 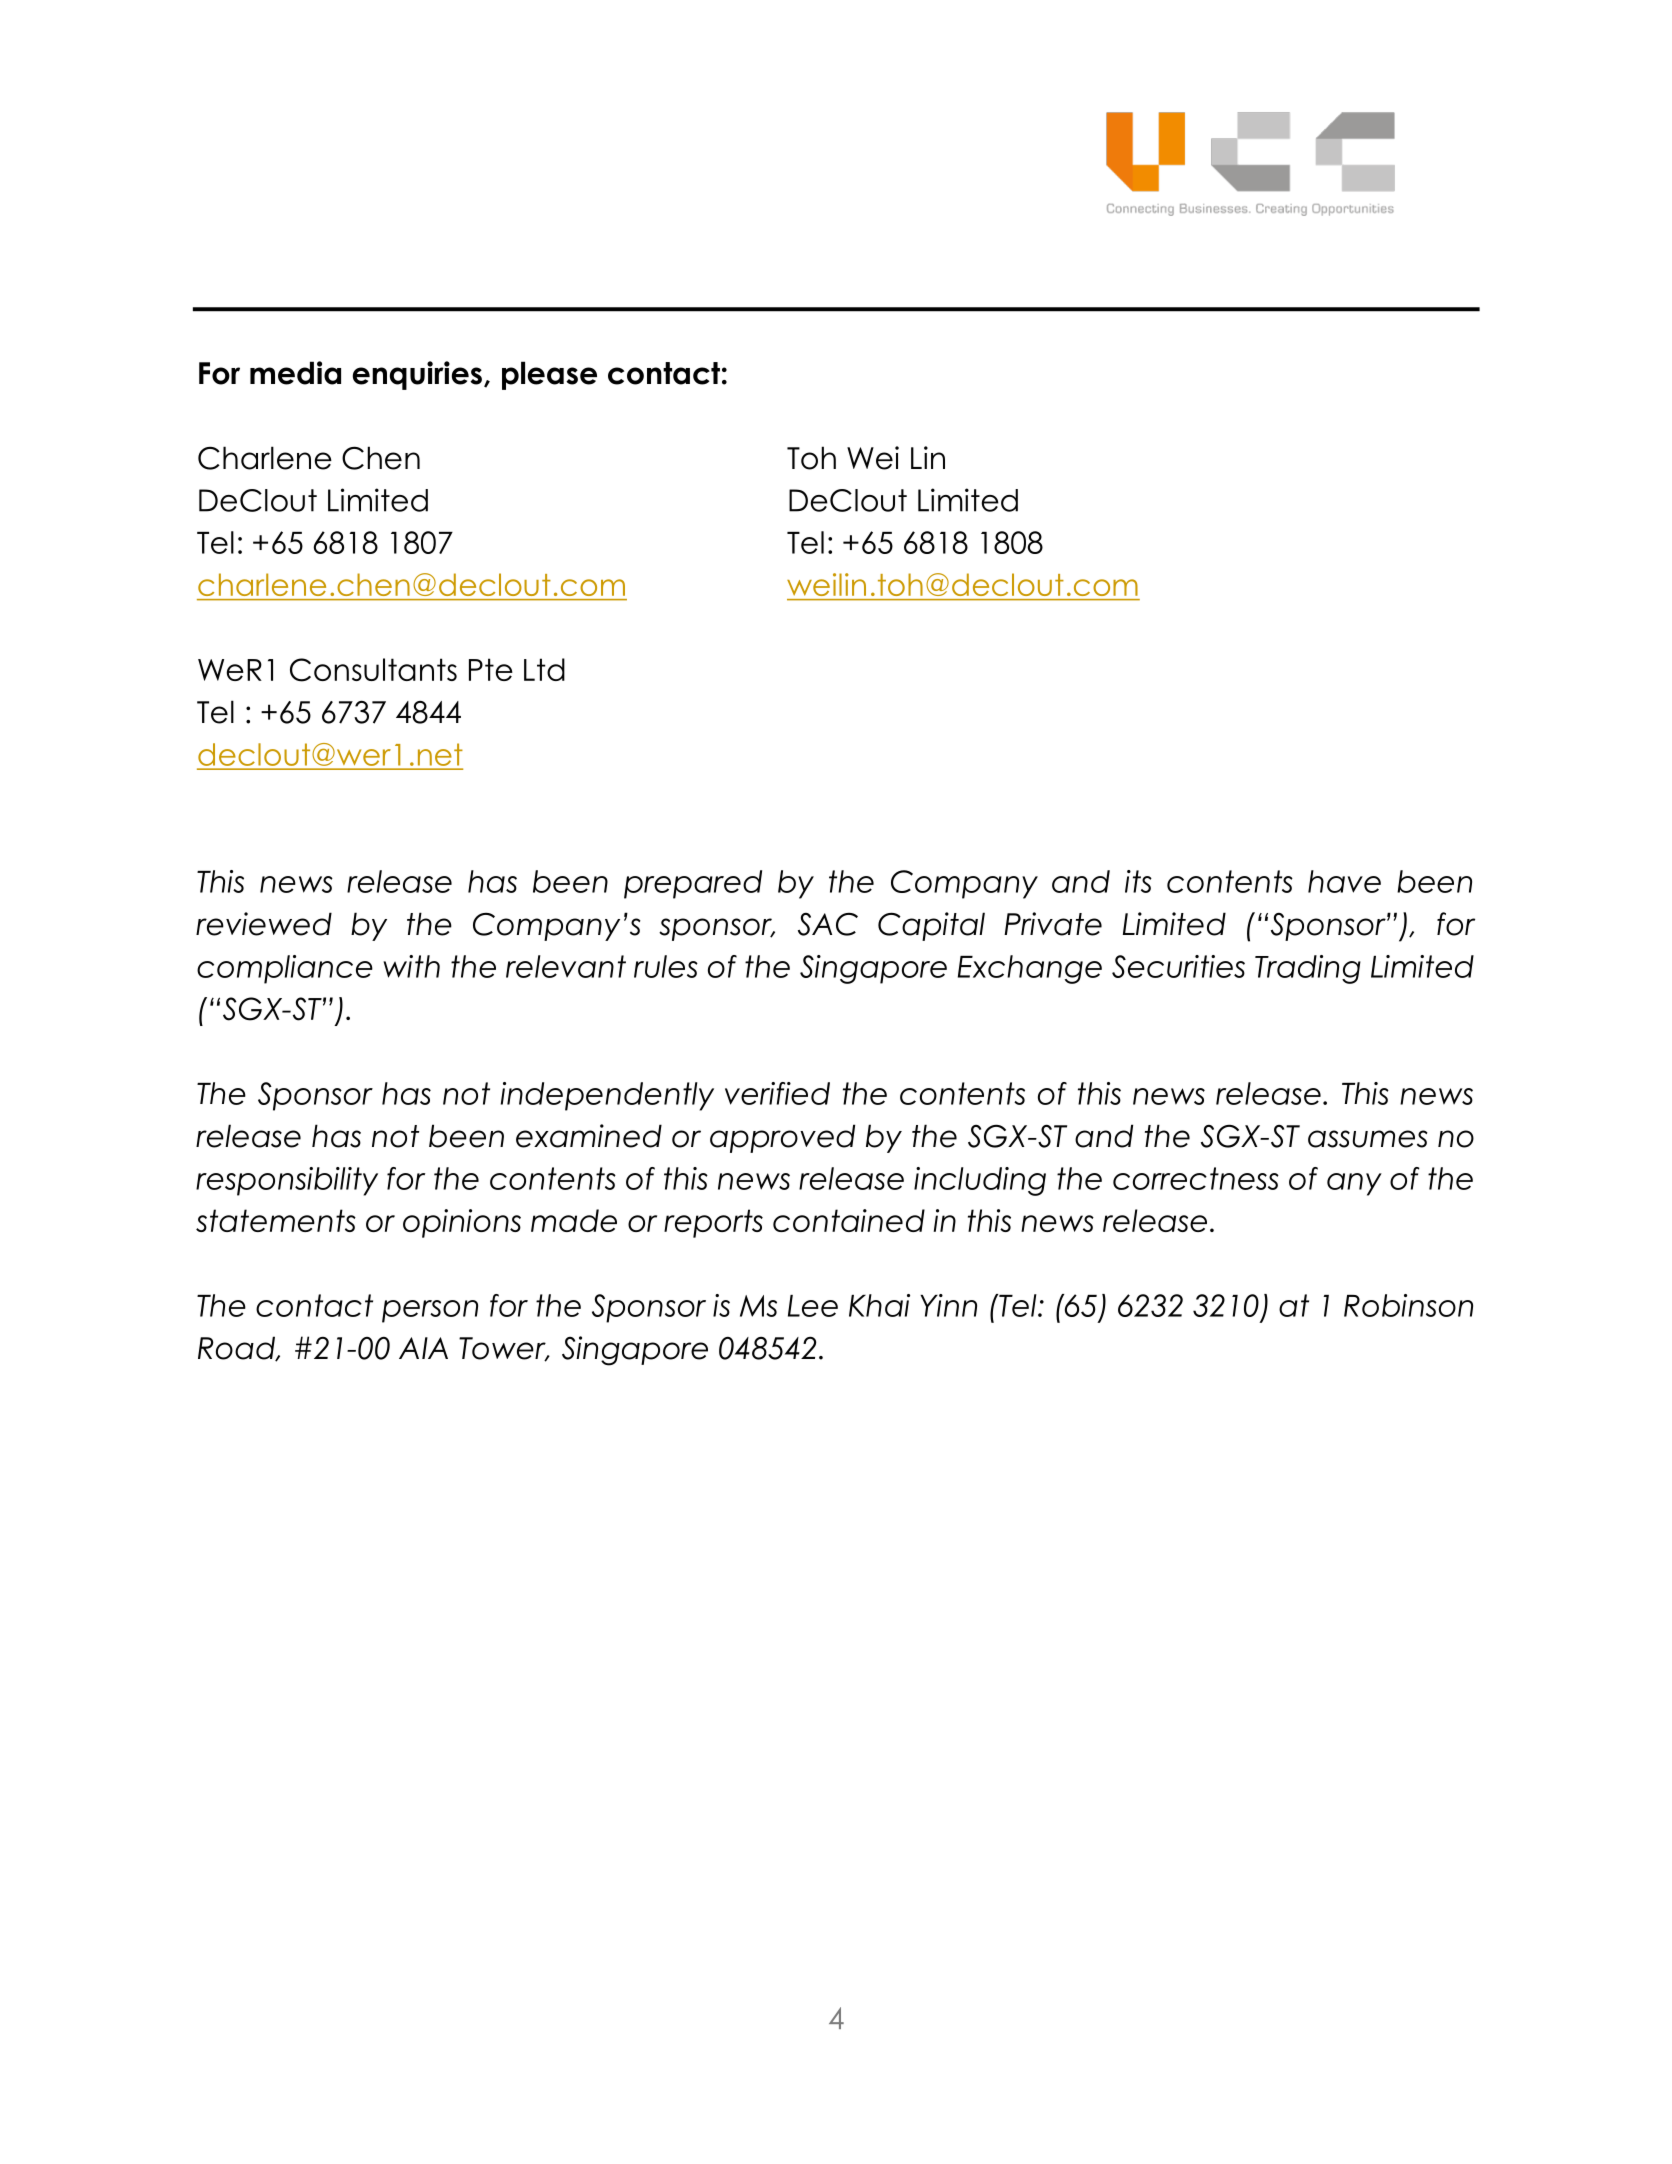 What do you see at coordinates (544, 669) in the page?
I see `Ltd` at bounding box center [544, 669].
